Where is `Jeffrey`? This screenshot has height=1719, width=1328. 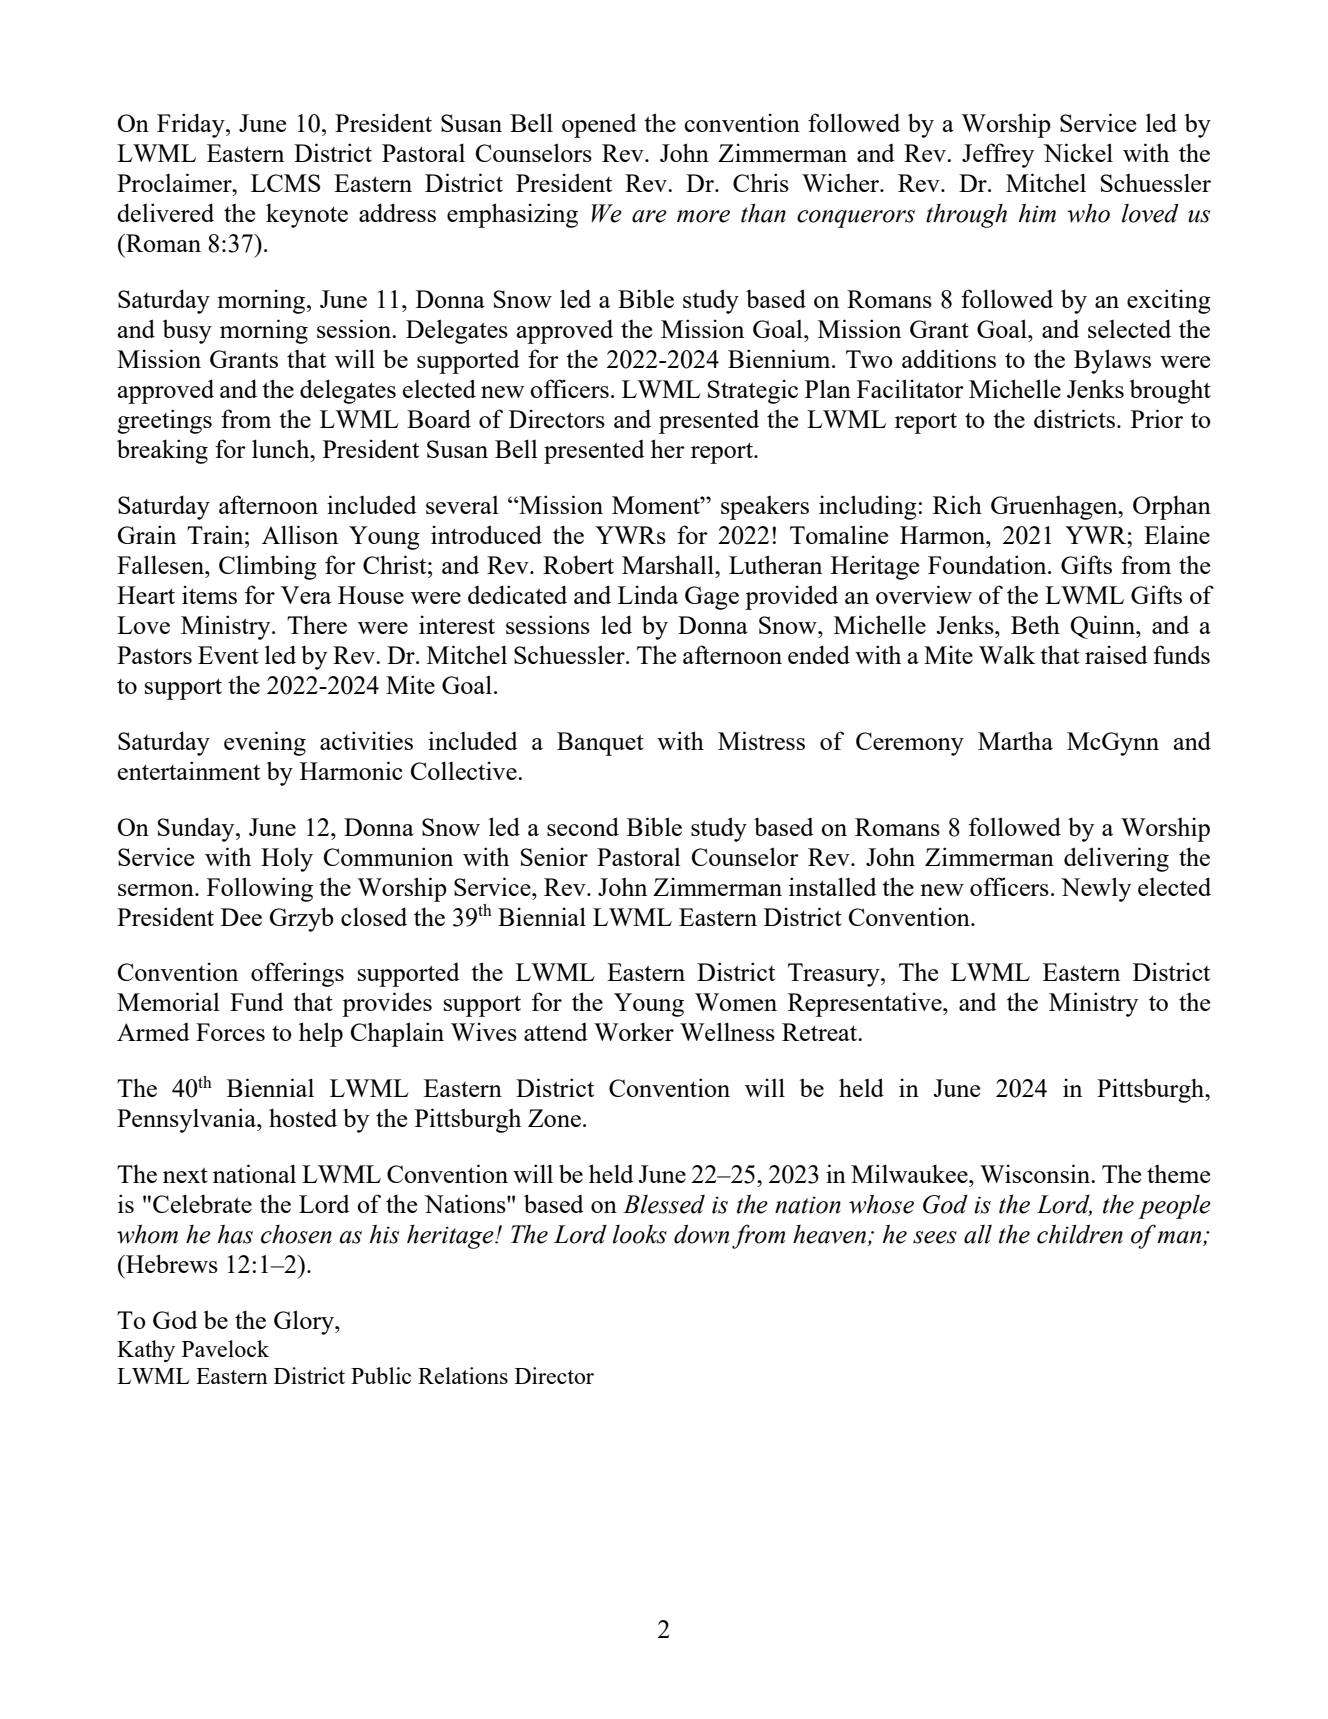 Jeffrey is located at coordinates (998, 155).
